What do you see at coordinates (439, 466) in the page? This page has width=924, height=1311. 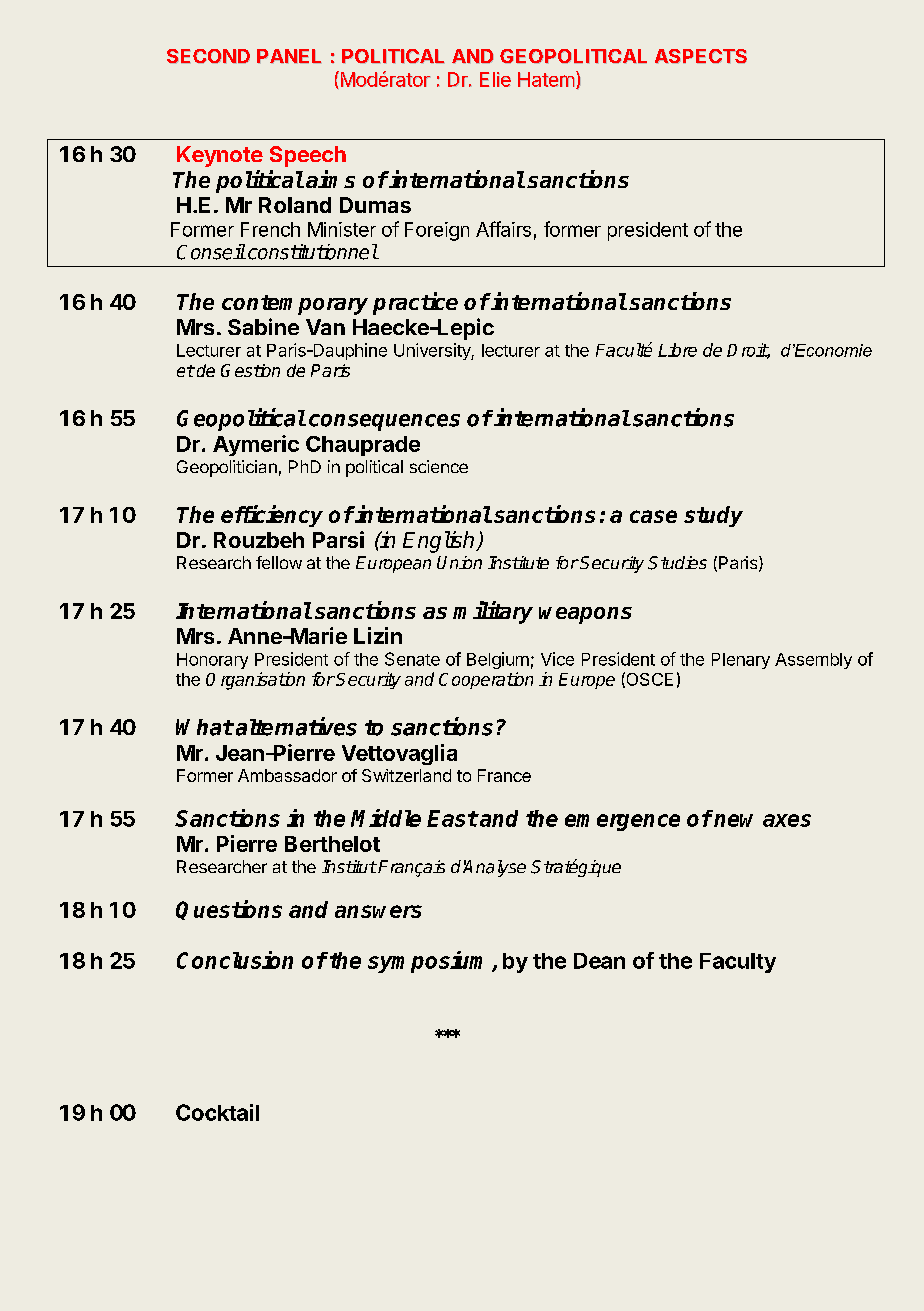 I see `science` at bounding box center [439, 466].
